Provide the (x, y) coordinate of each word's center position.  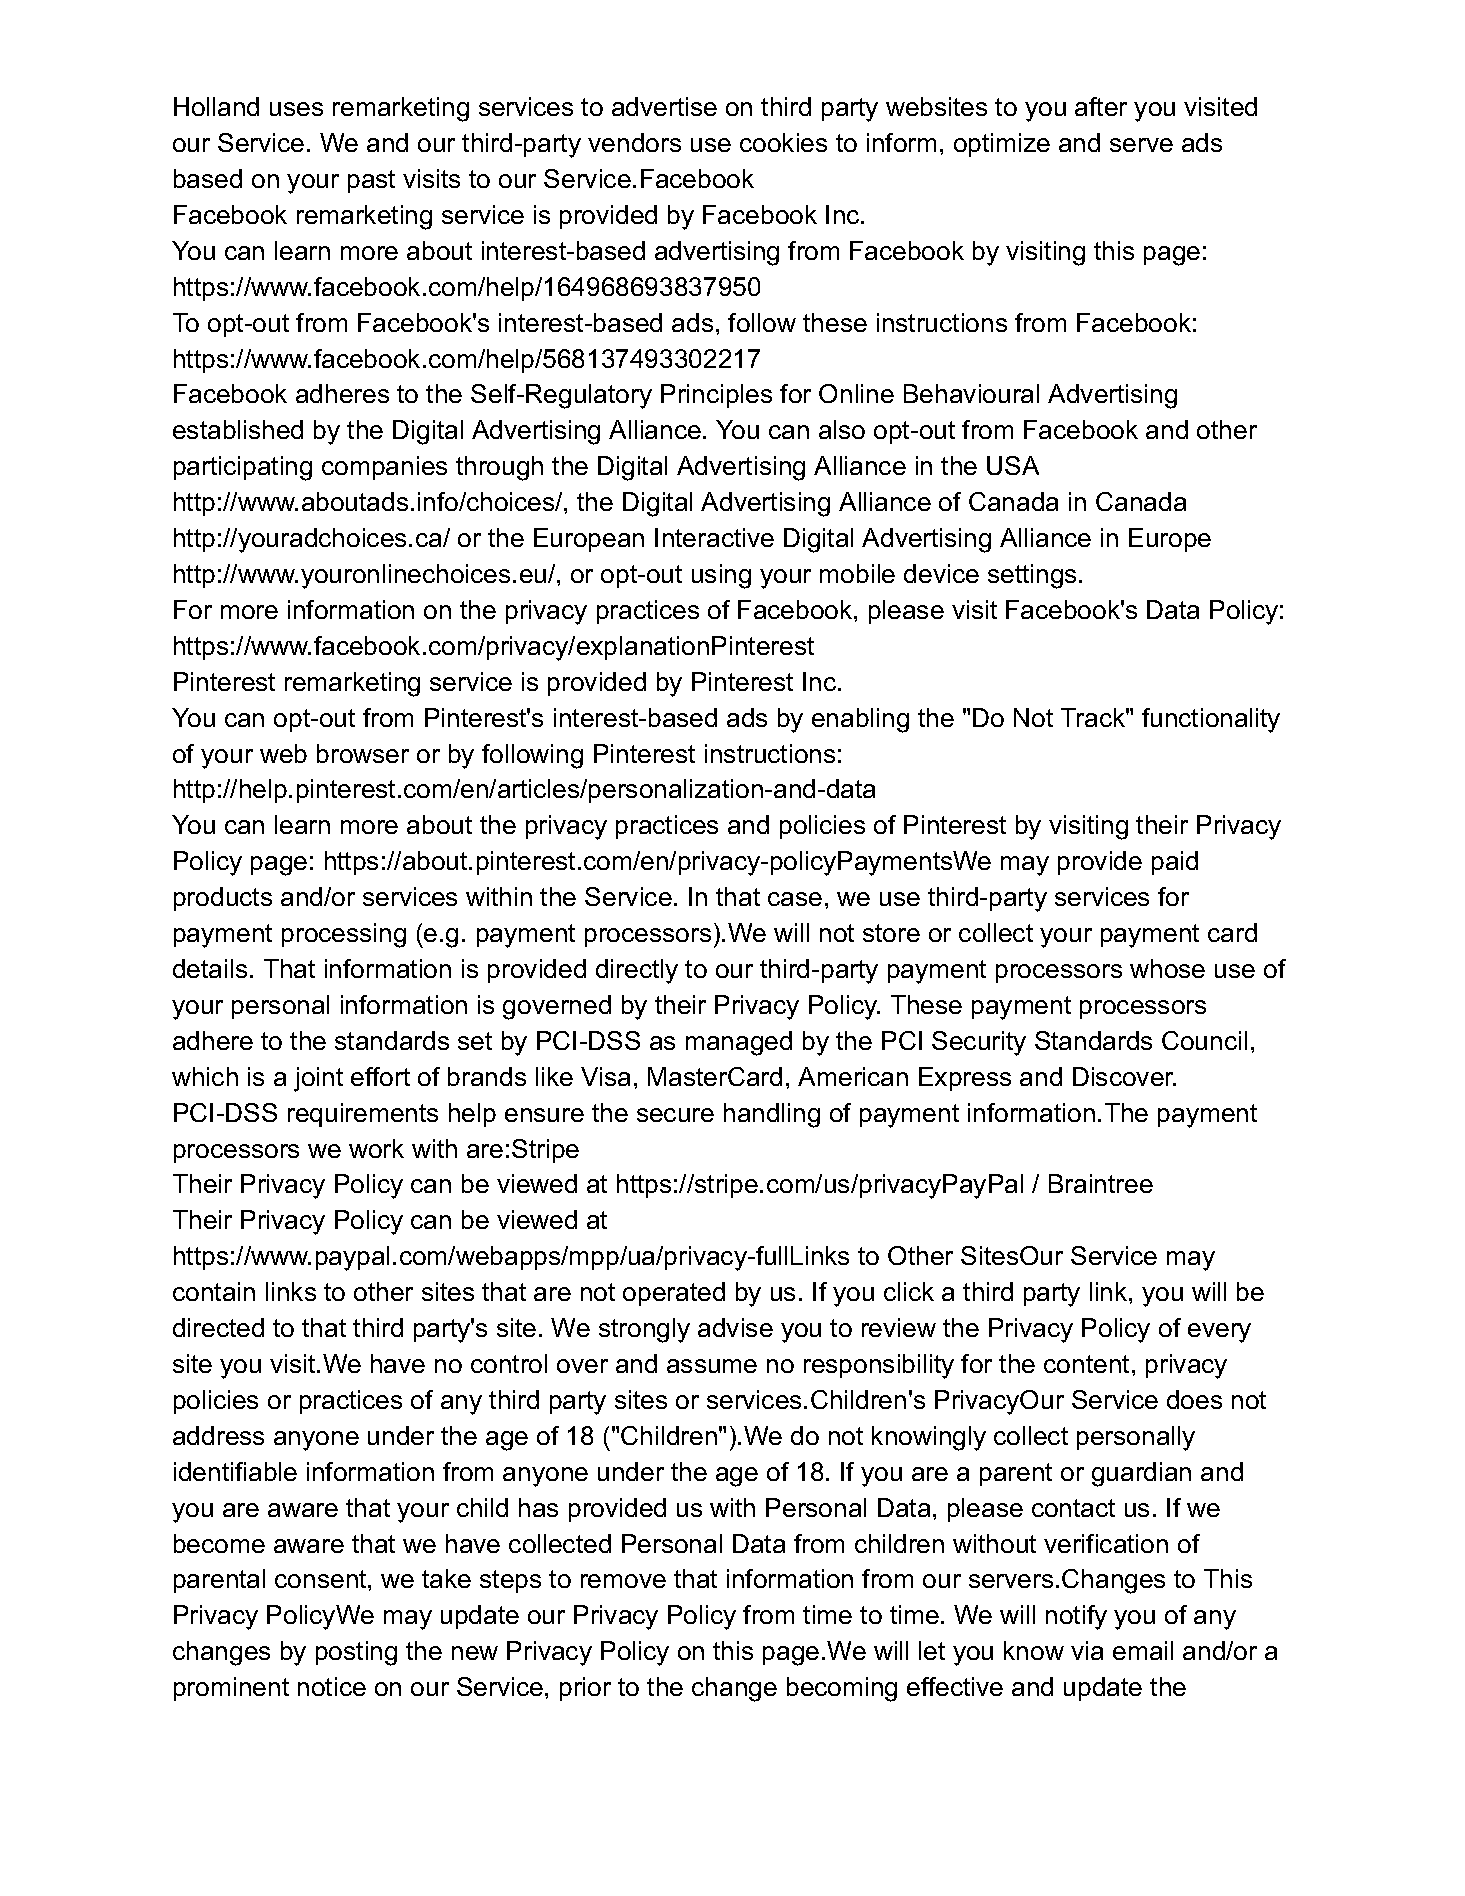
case (795, 899)
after (1101, 106)
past (371, 181)
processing (344, 935)
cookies (783, 142)
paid (1175, 863)
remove (623, 1581)
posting (356, 1653)
